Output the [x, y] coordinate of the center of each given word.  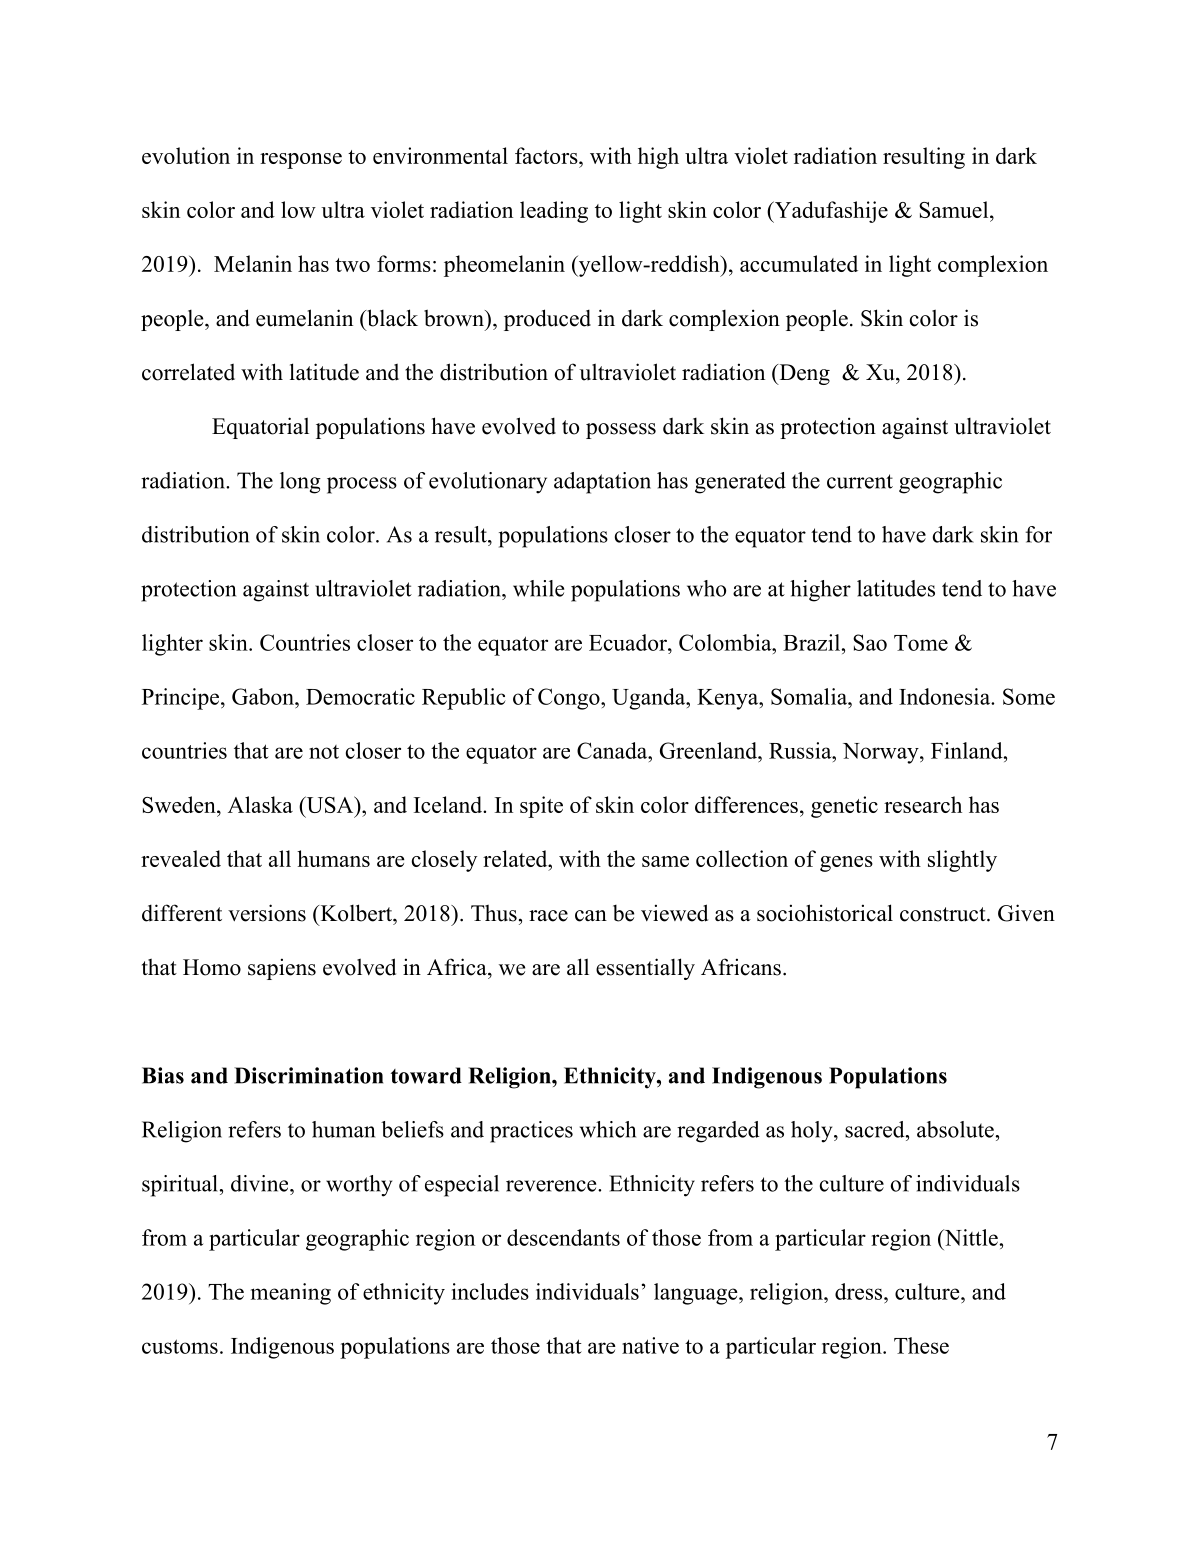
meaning [291, 1294]
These [921, 1345]
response [301, 161]
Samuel [955, 209]
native [650, 1345]
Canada [613, 750]
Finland [968, 750]
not [324, 752]
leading [554, 212]
